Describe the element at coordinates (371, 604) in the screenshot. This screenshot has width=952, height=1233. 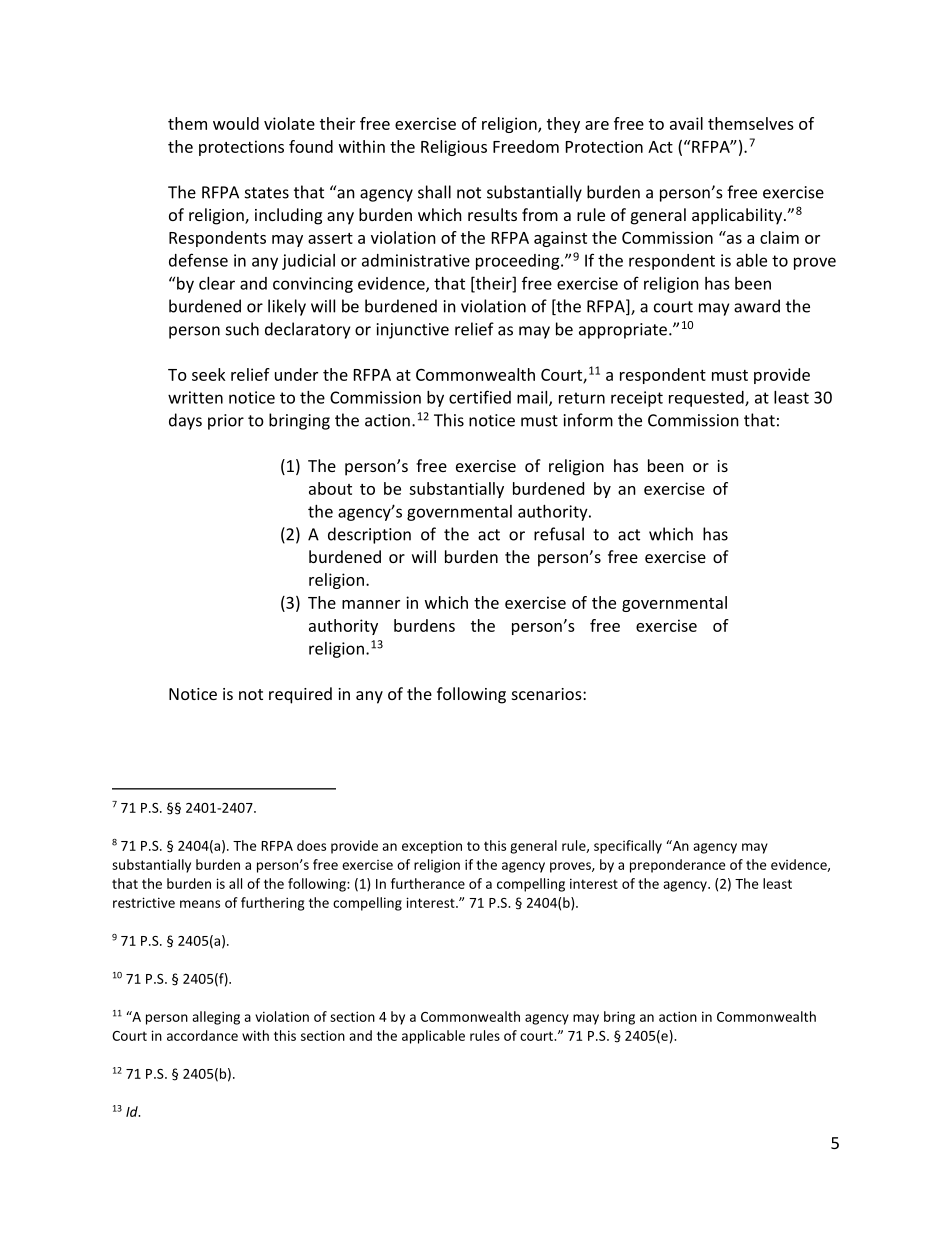
I see `manner` at that location.
